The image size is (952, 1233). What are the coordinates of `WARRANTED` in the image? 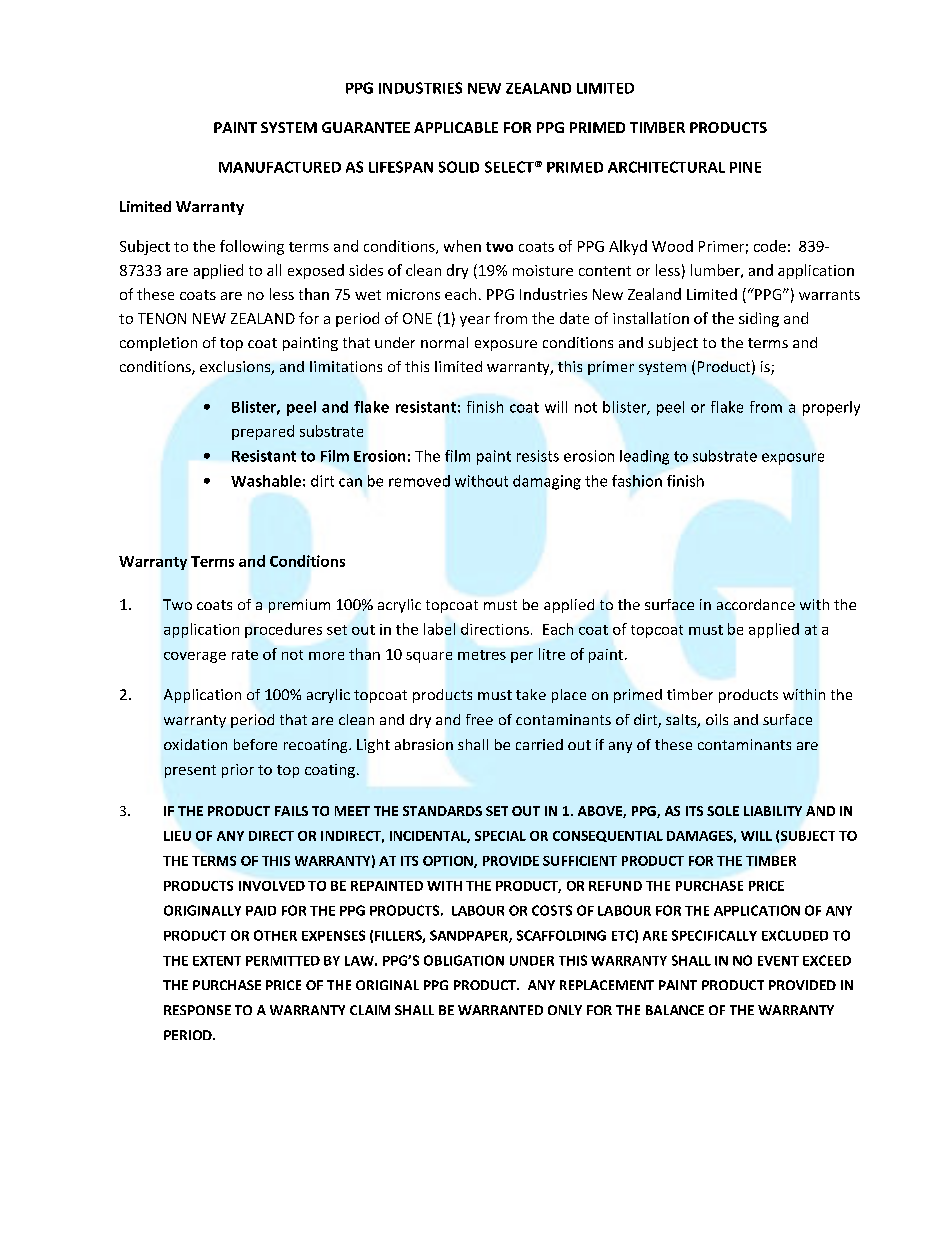 It's located at (500, 1010).
